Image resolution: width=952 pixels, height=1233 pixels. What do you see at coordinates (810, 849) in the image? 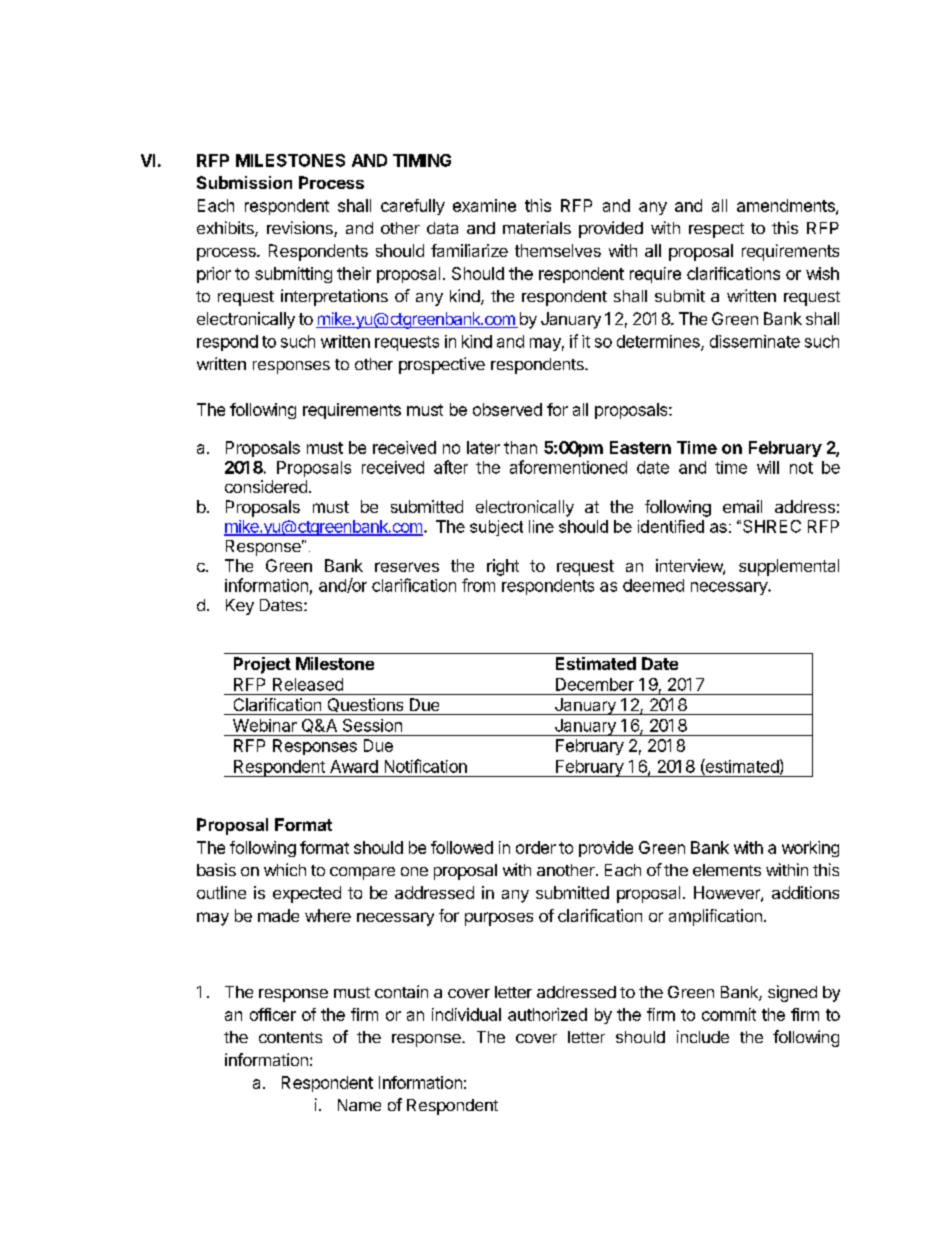
I see `working` at bounding box center [810, 849].
